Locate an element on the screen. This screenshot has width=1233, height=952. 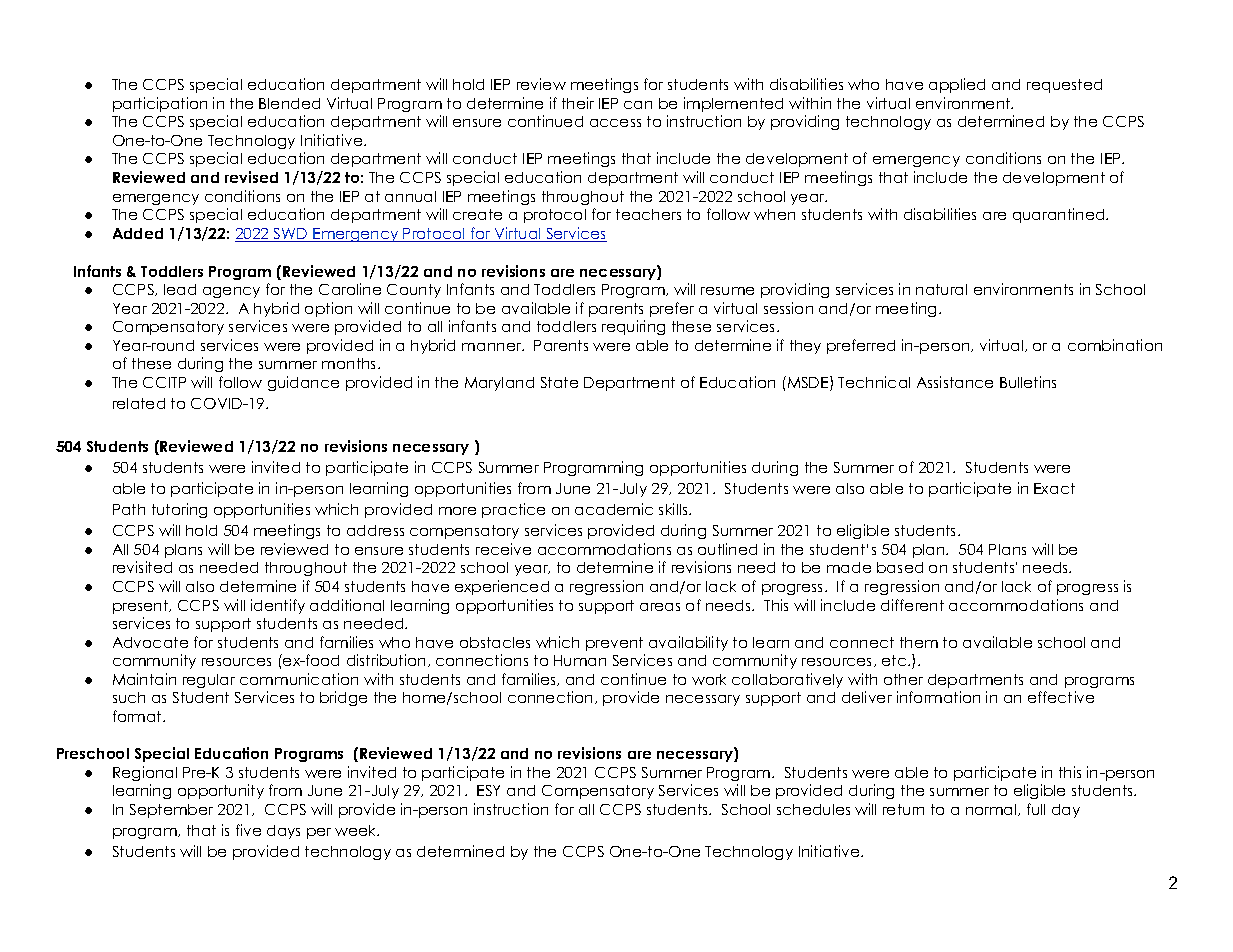
requiring is located at coordinates (633, 327).
